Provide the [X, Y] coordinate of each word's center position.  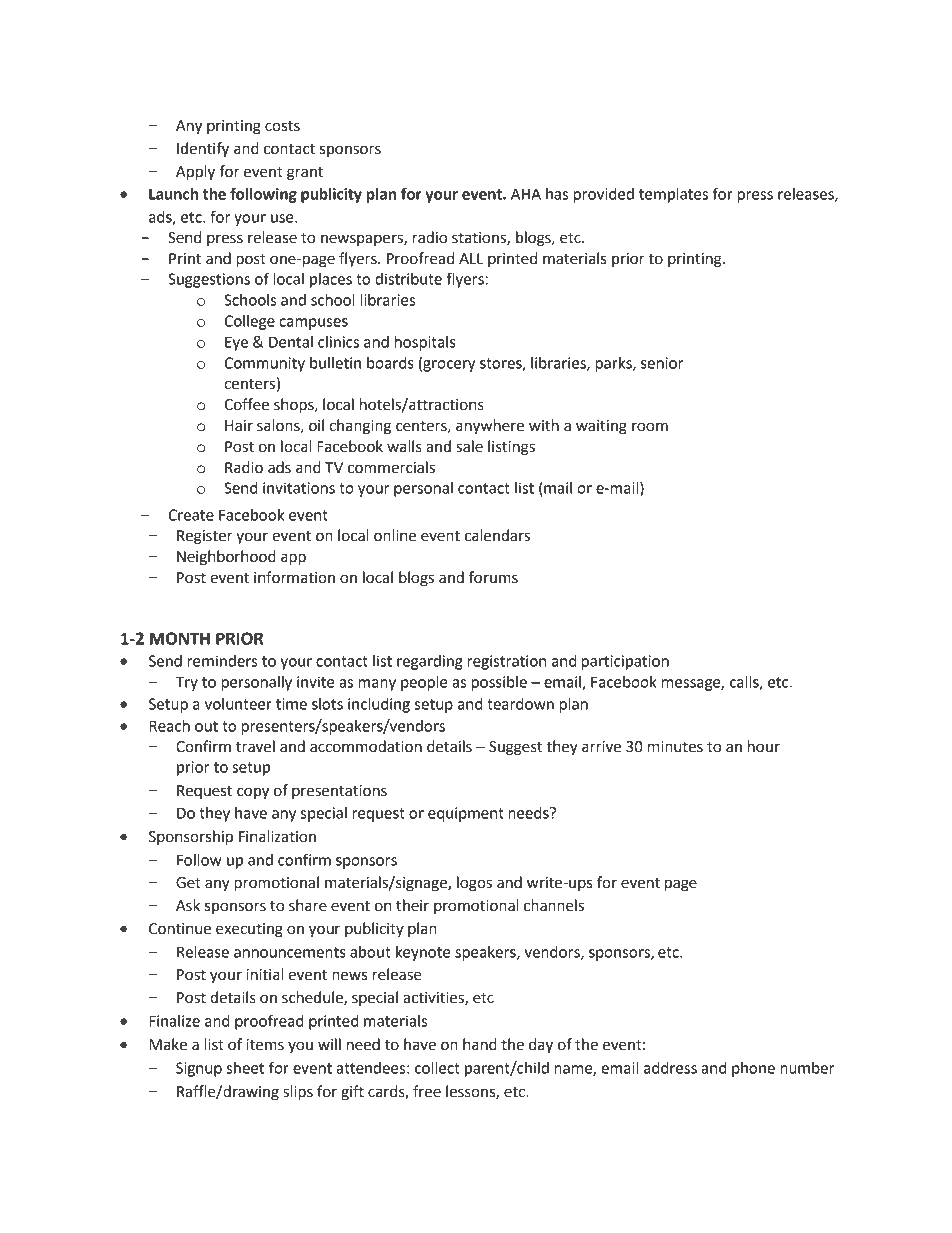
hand [480, 1044]
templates [673, 195]
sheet [245, 1068]
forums [493, 577]
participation [625, 662]
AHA [526, 194]
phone [753, 1069]
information [294, 577]
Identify [203, 150]
